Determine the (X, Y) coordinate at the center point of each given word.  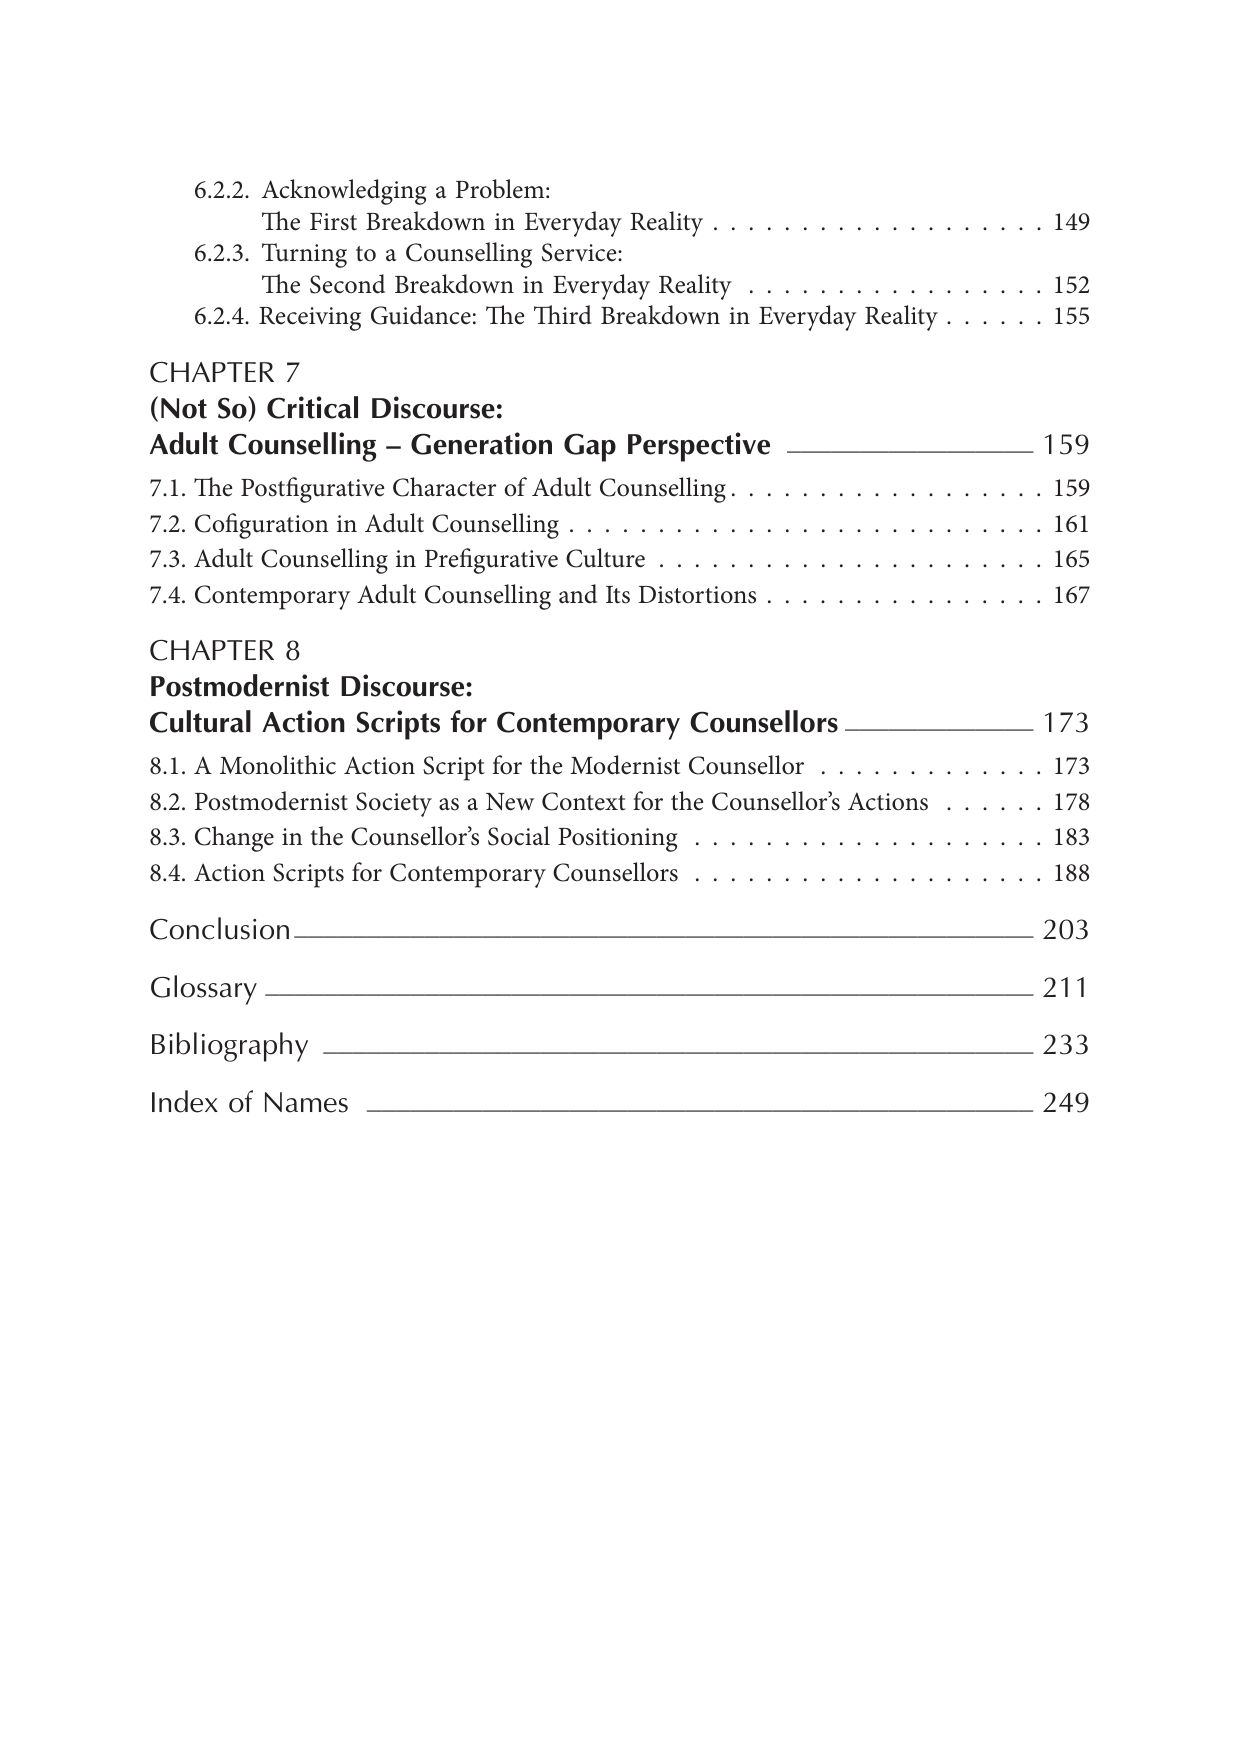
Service (580, 252)
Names (306, 1102)
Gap (590, 447)
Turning (304, 255)
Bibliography (230, 1047)
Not (184, 408)
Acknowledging (344, 192)
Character (444, 487)
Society (394, 804)
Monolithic (278, 765)
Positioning (618, 840)
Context (584, 801)
